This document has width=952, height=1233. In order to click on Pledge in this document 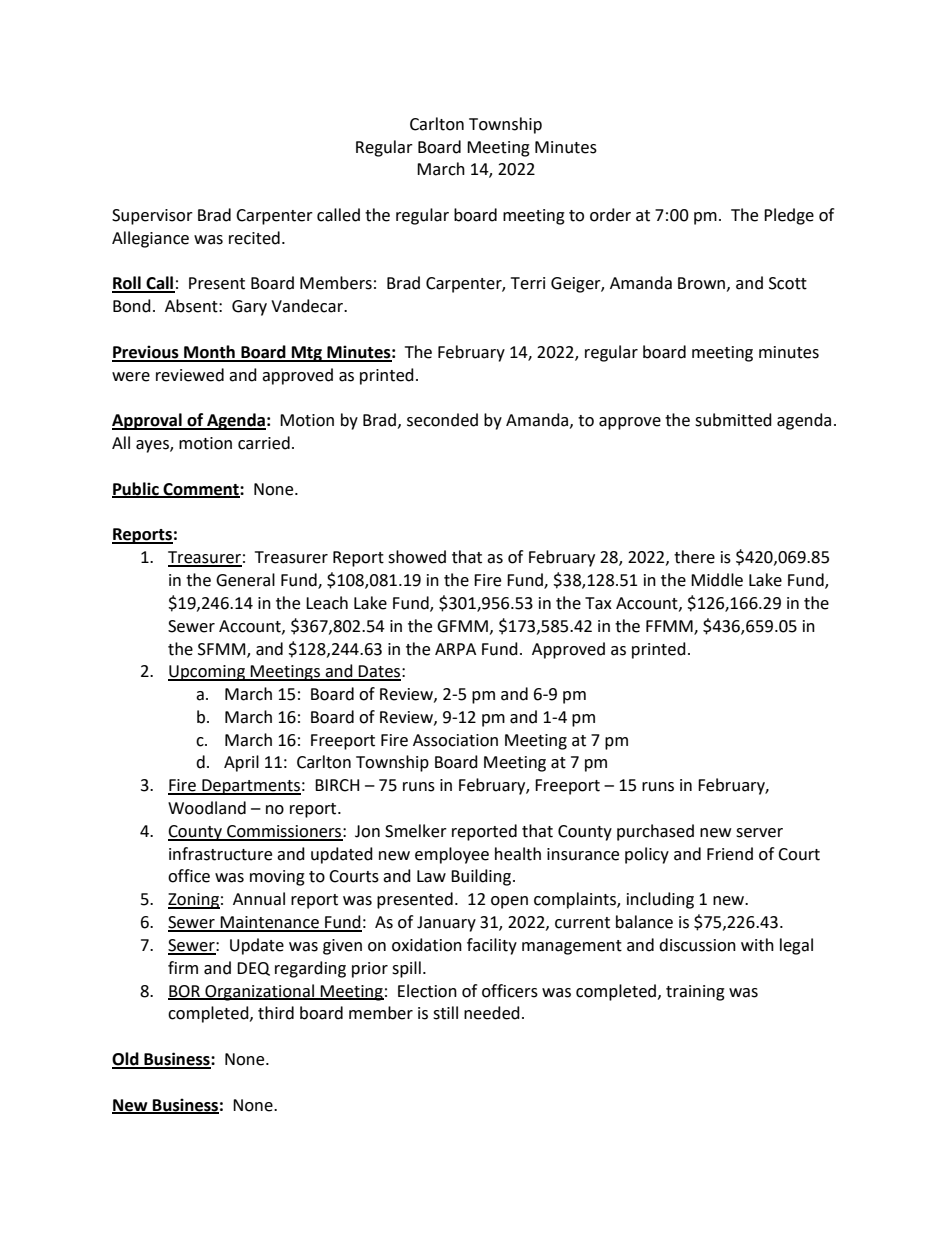, I will do `click(789, 216)`.
